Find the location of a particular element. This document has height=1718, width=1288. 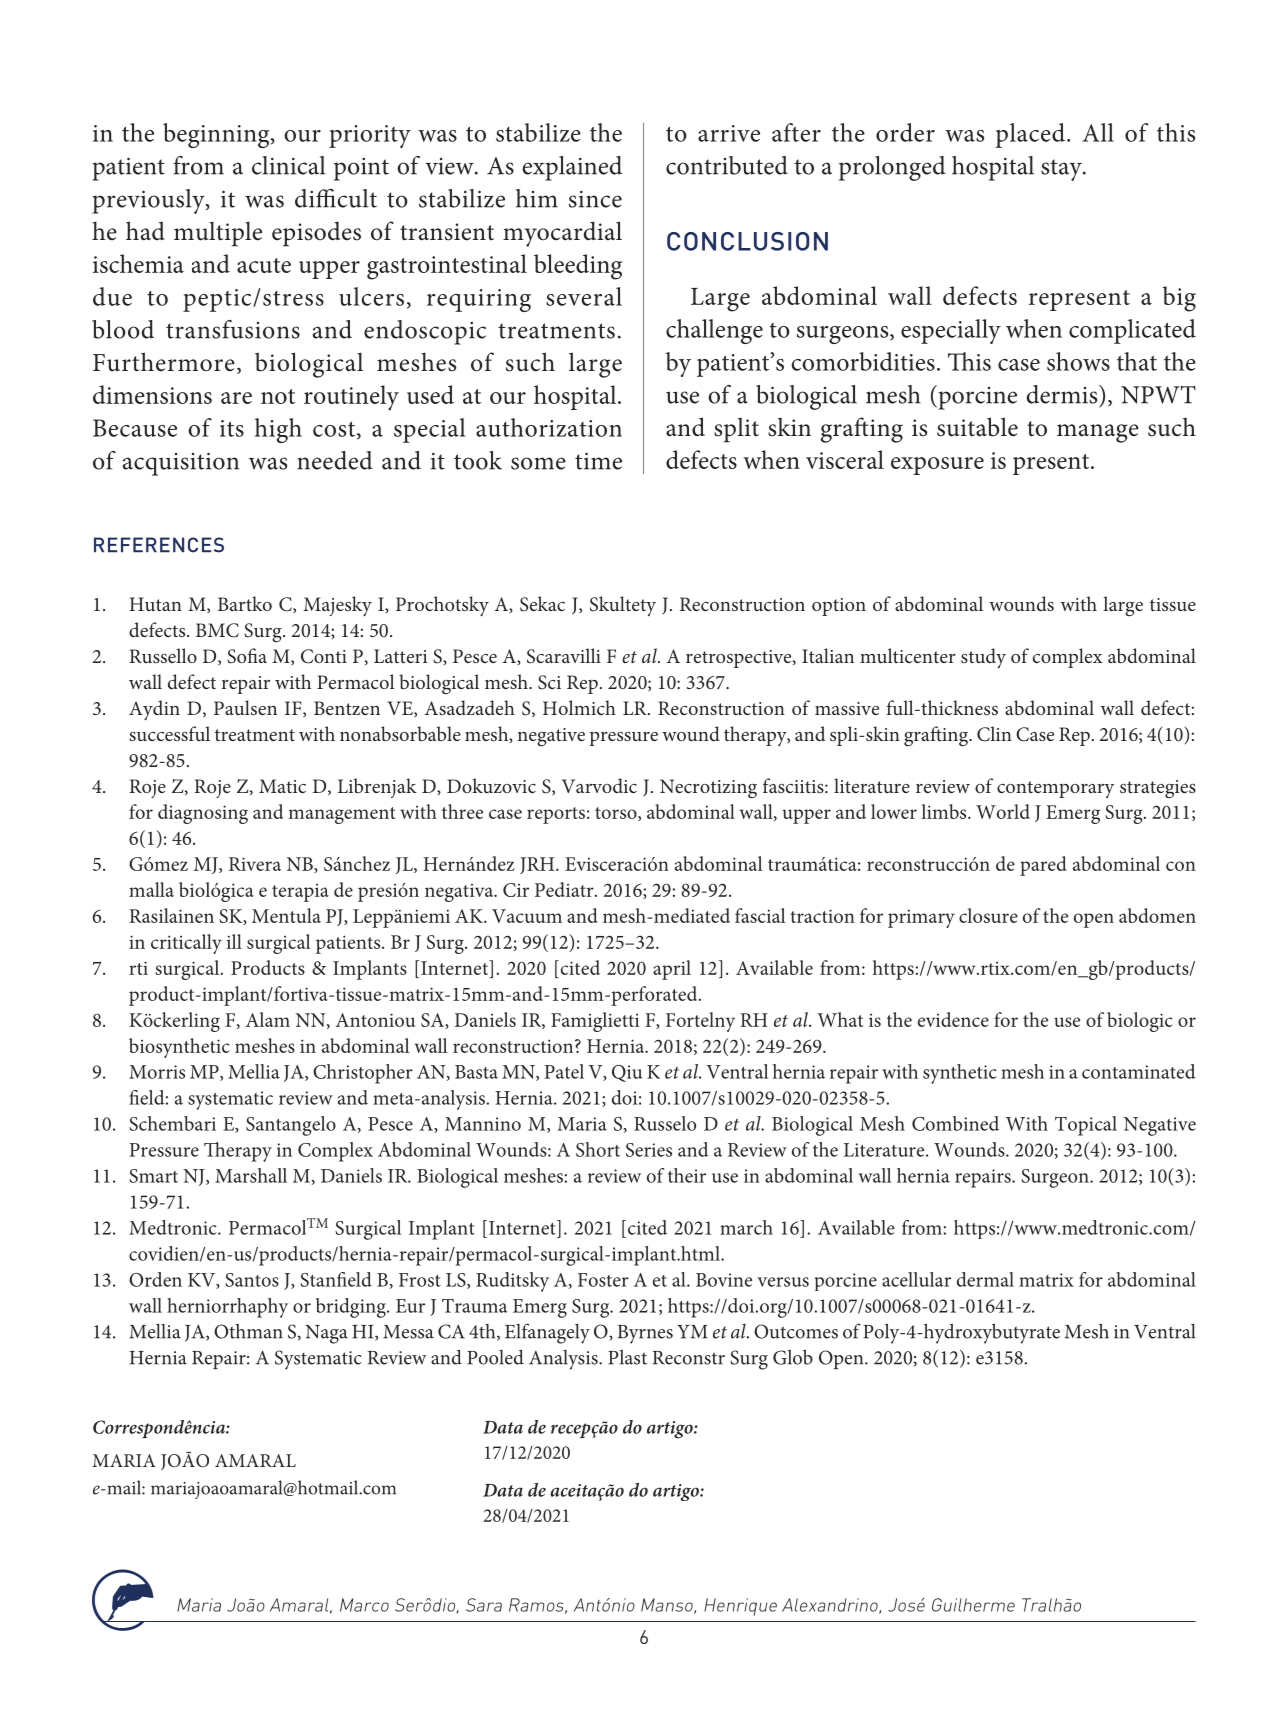

time is located at coordinates (598, 461).
